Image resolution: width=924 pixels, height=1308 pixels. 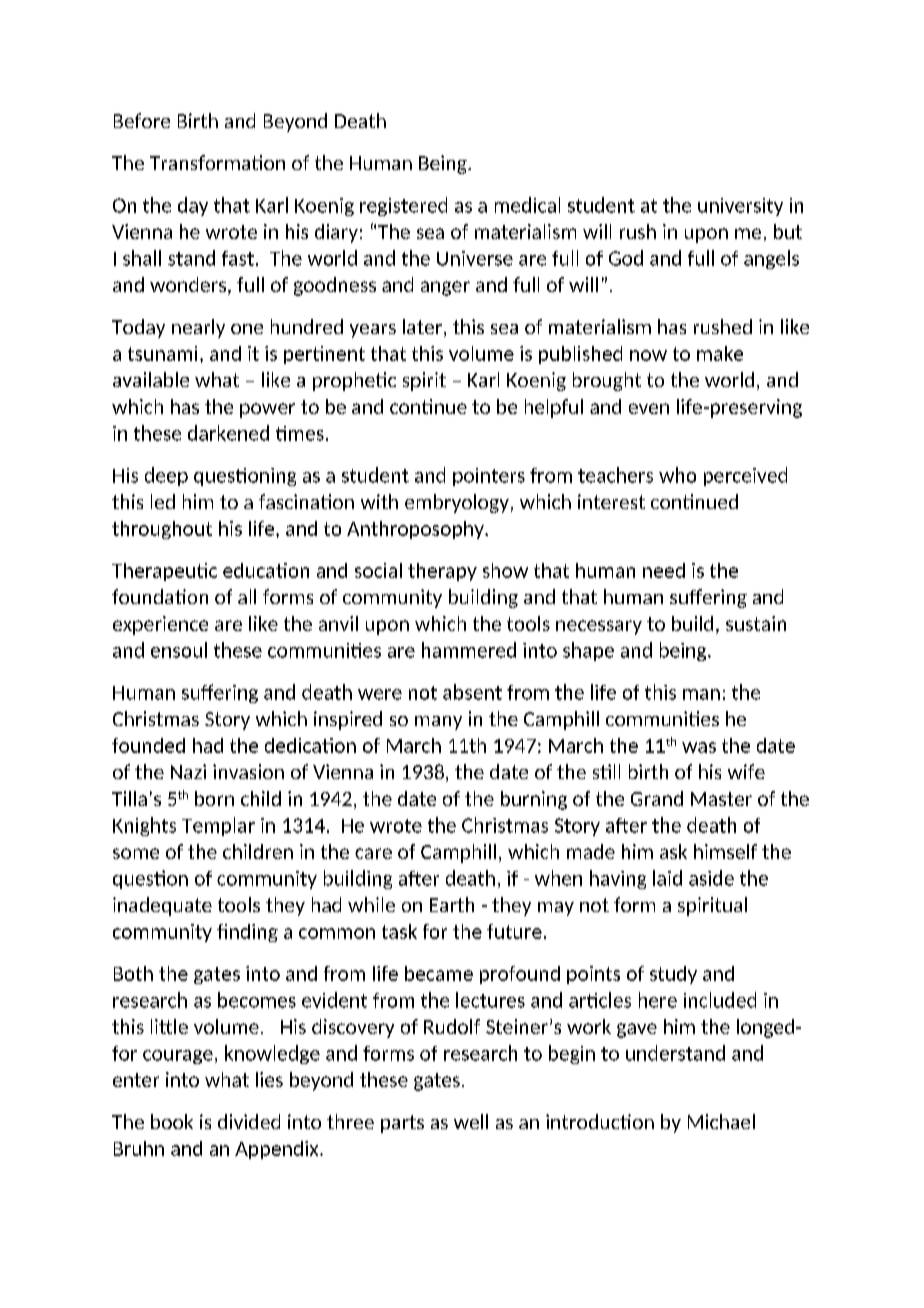 What do you see at coordinates (403, 206) in the screenshot?
I see `registered` at bounding box center [403, 206].
